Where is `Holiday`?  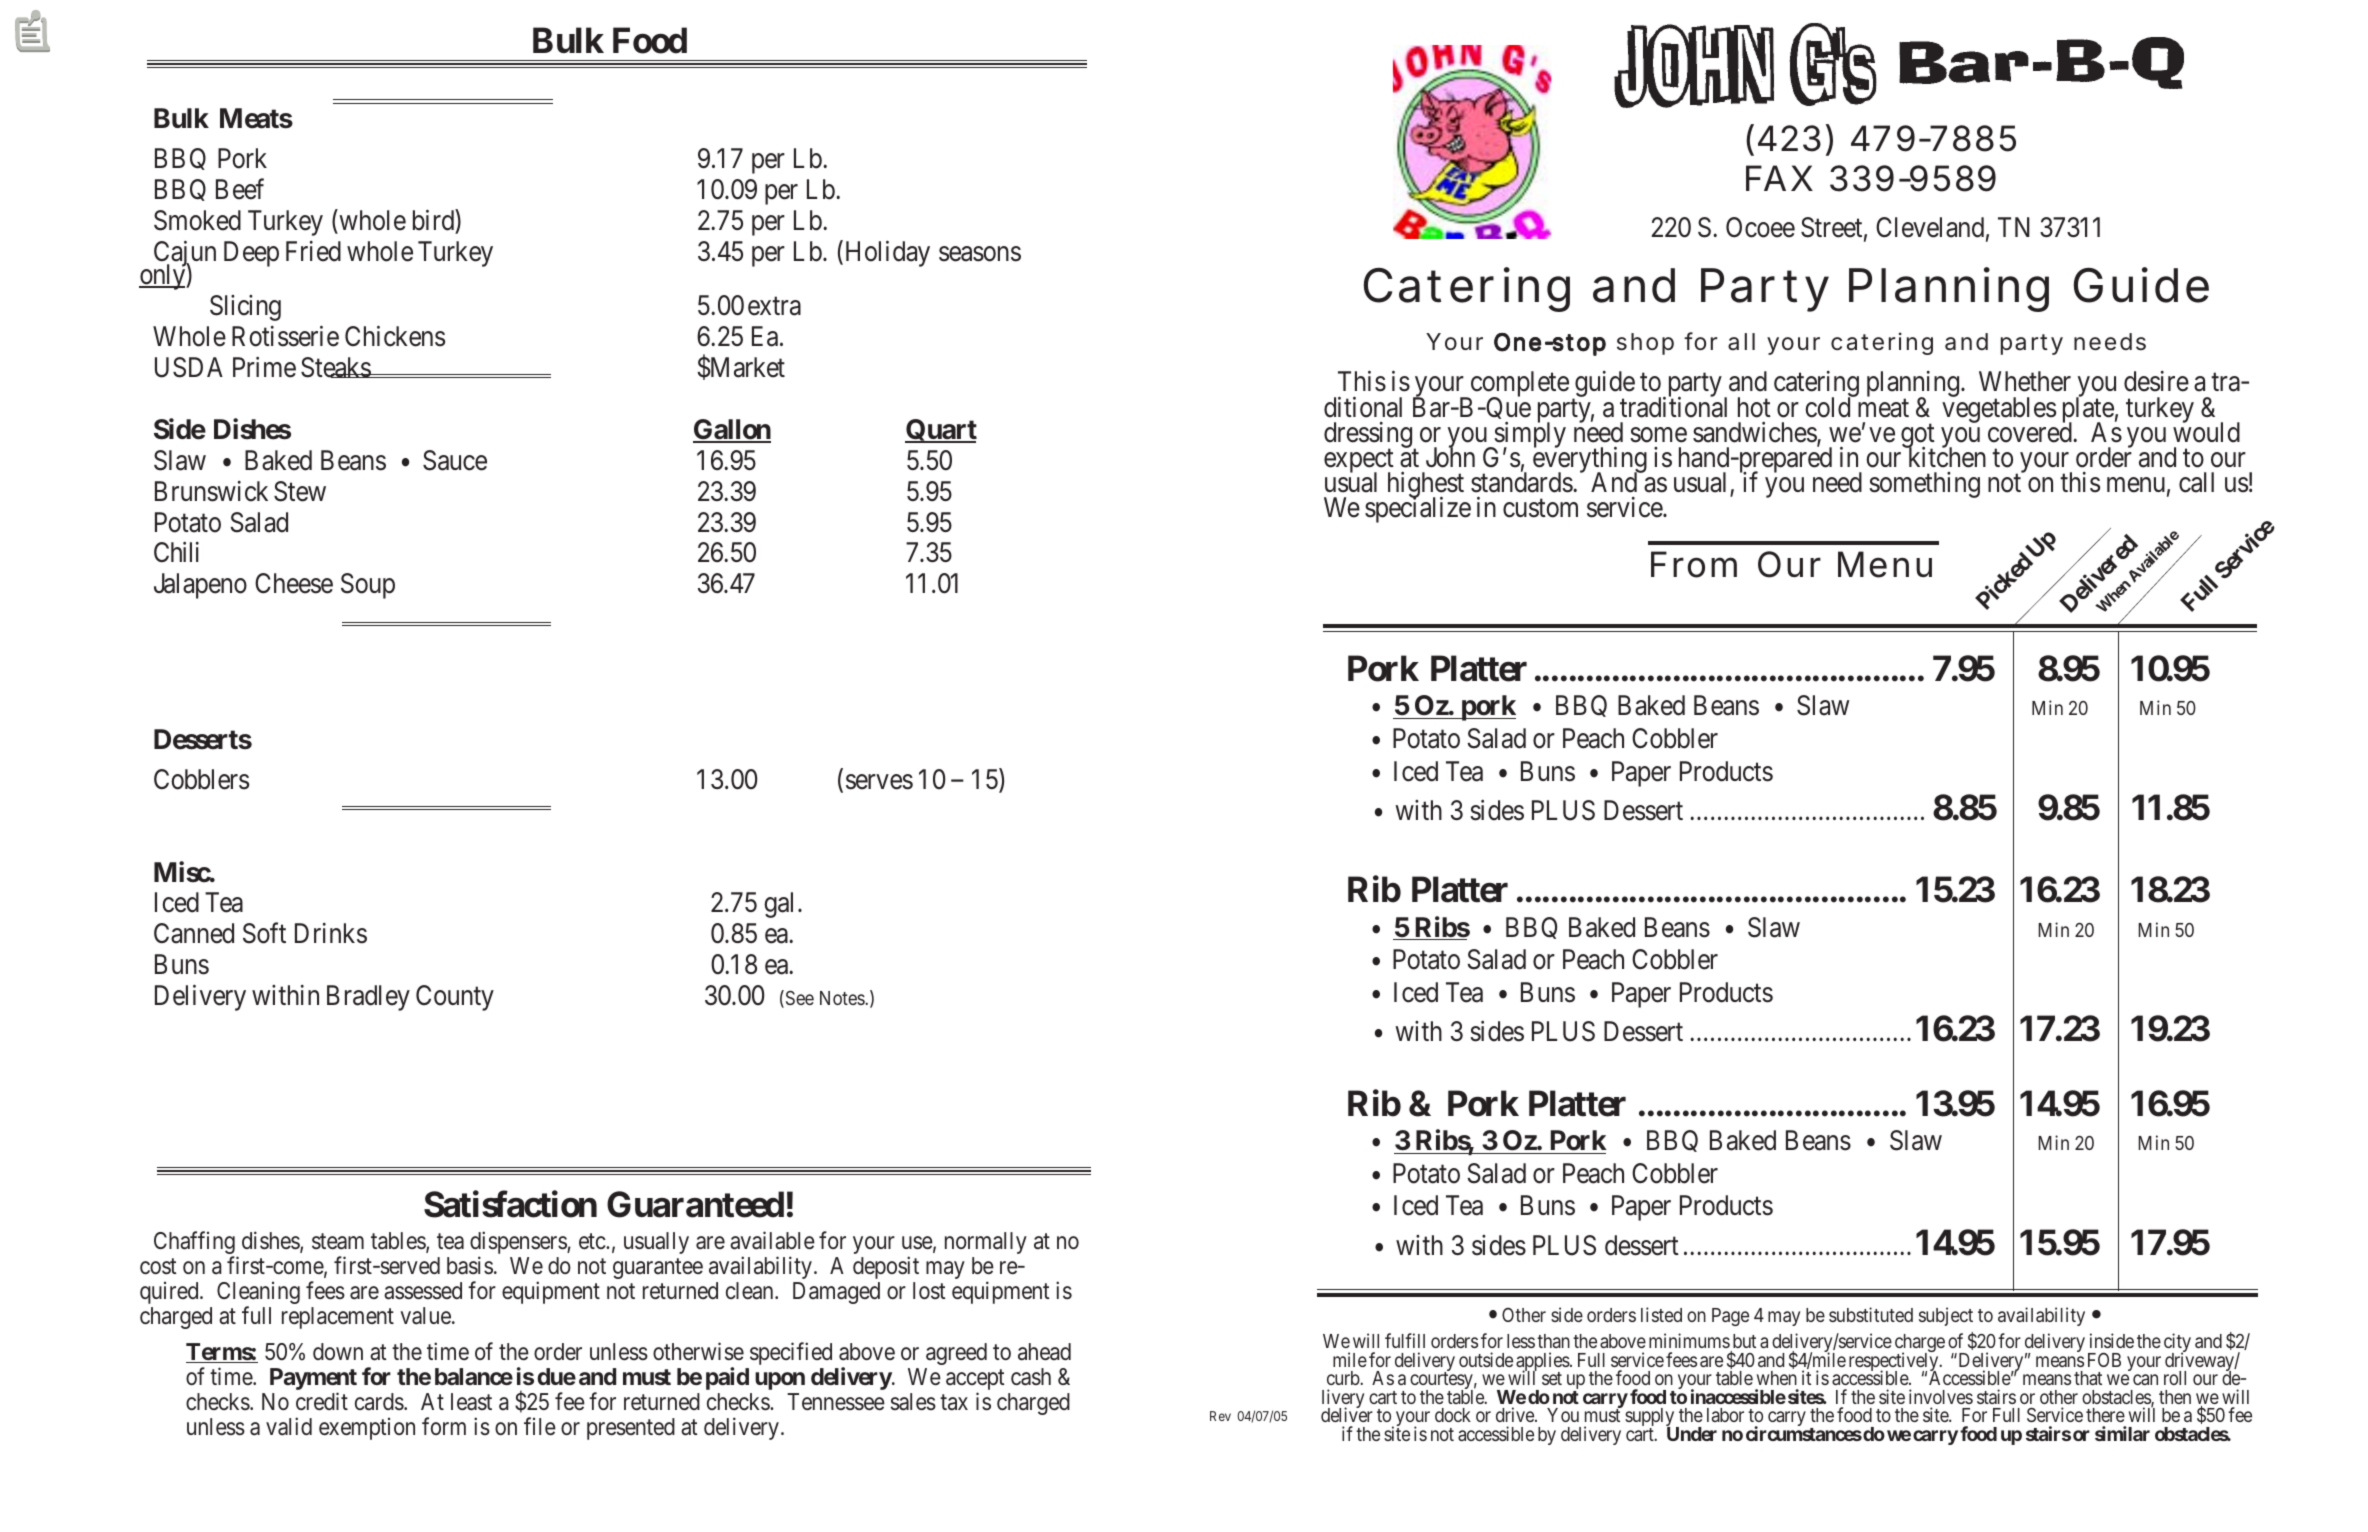
Holiday is located at coordinates (886, 253).
